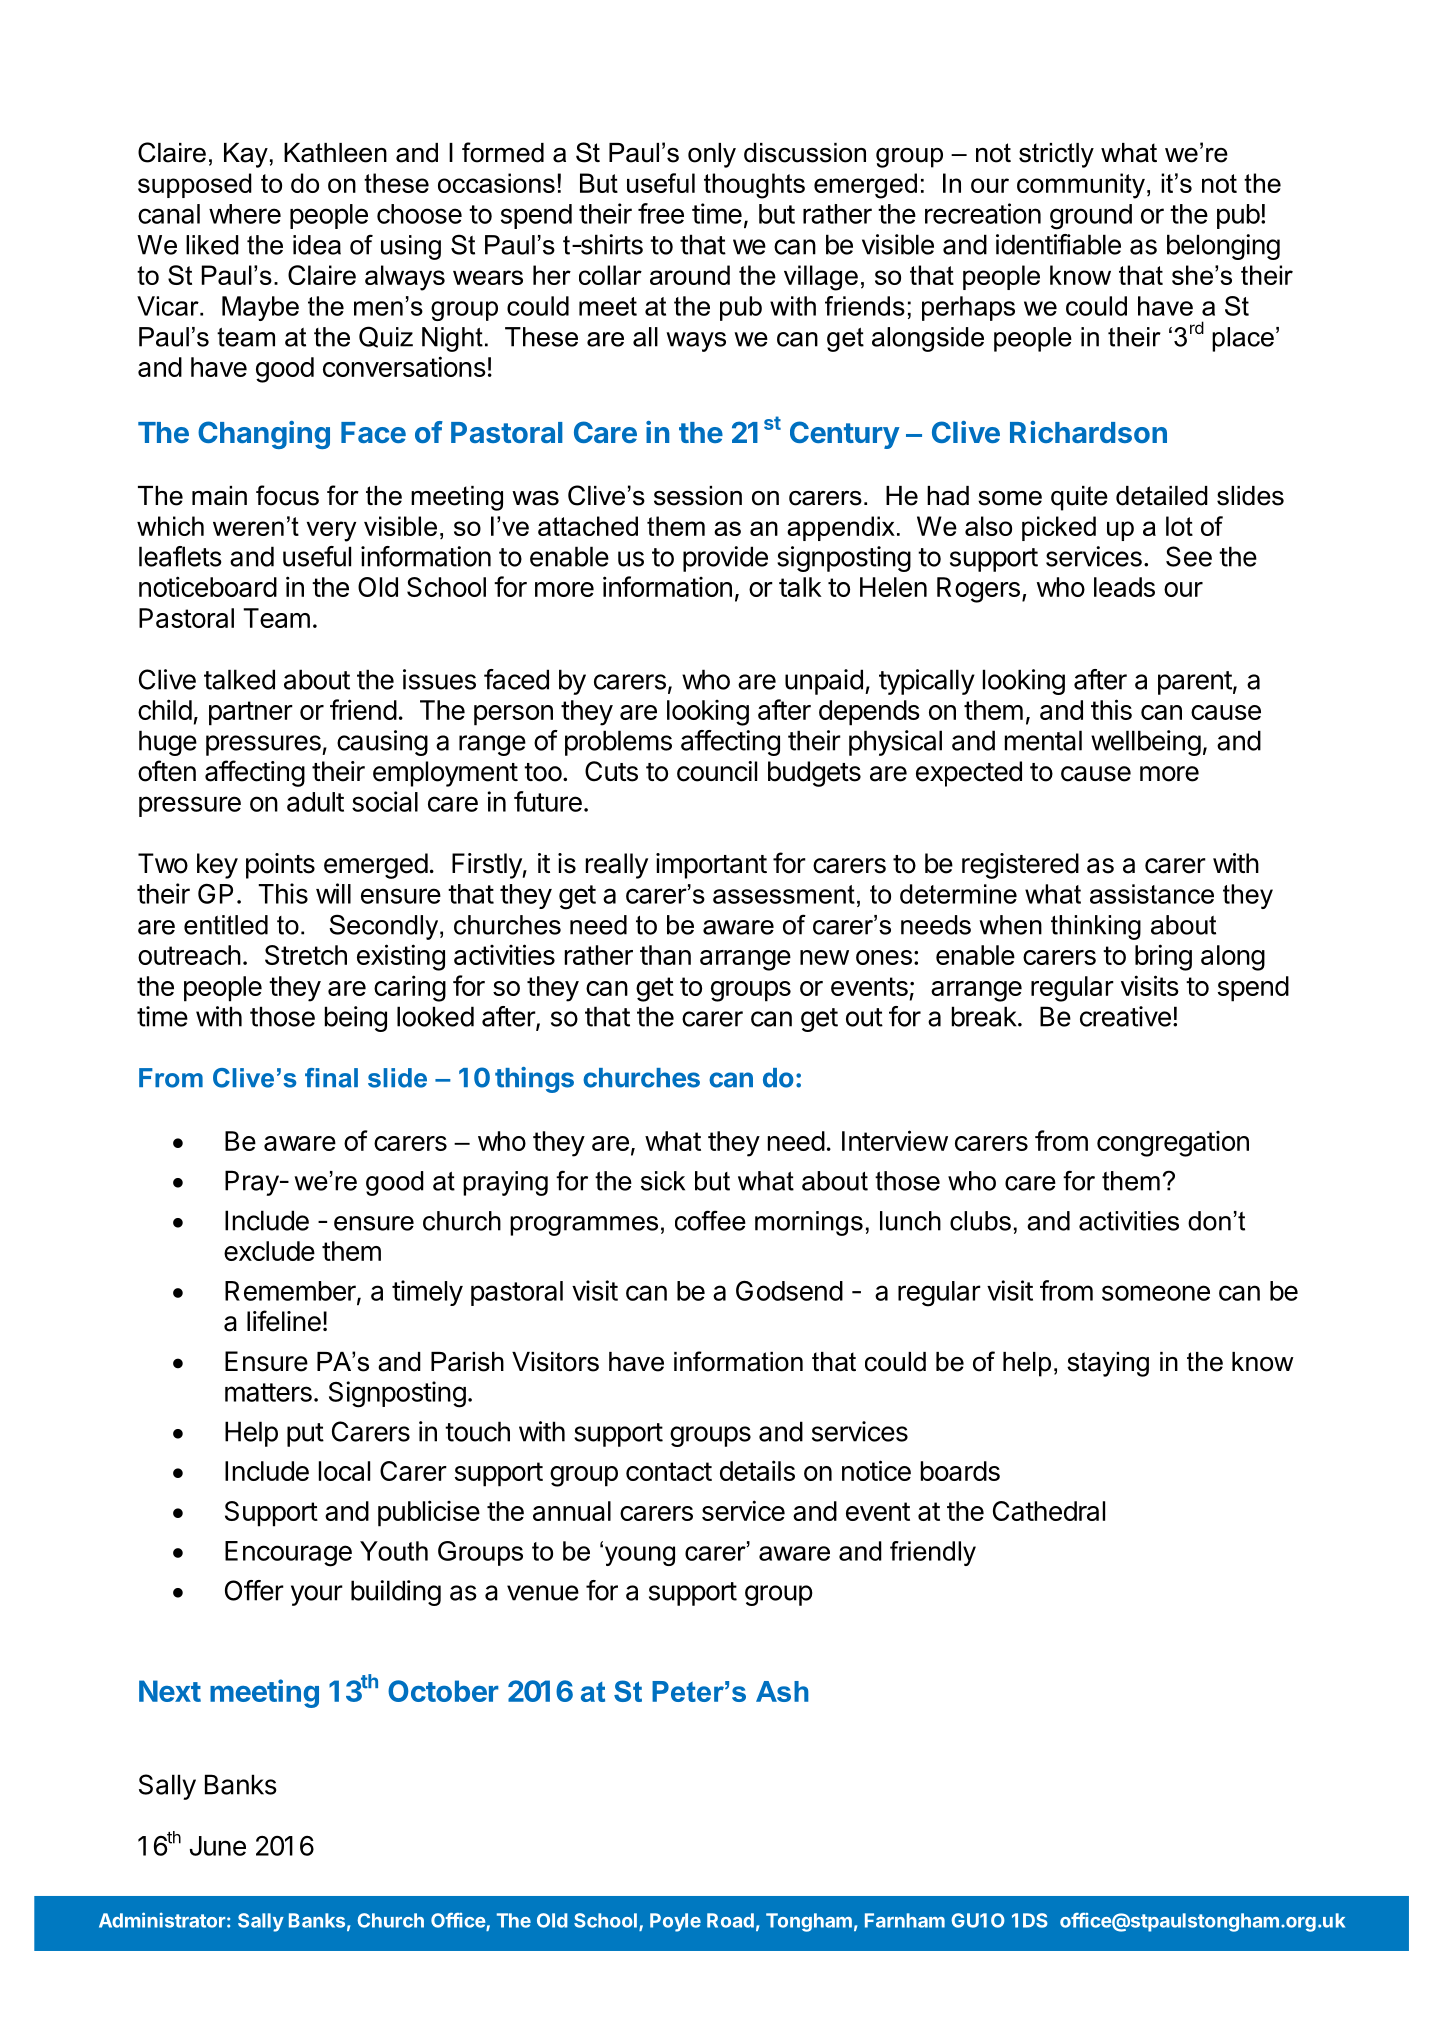 The width and height of the screenshot is (1443, 2040). What do you see at coordinates (218, 1846) in the screenshot?
I see `June` at bounding box center [218, 1846].
